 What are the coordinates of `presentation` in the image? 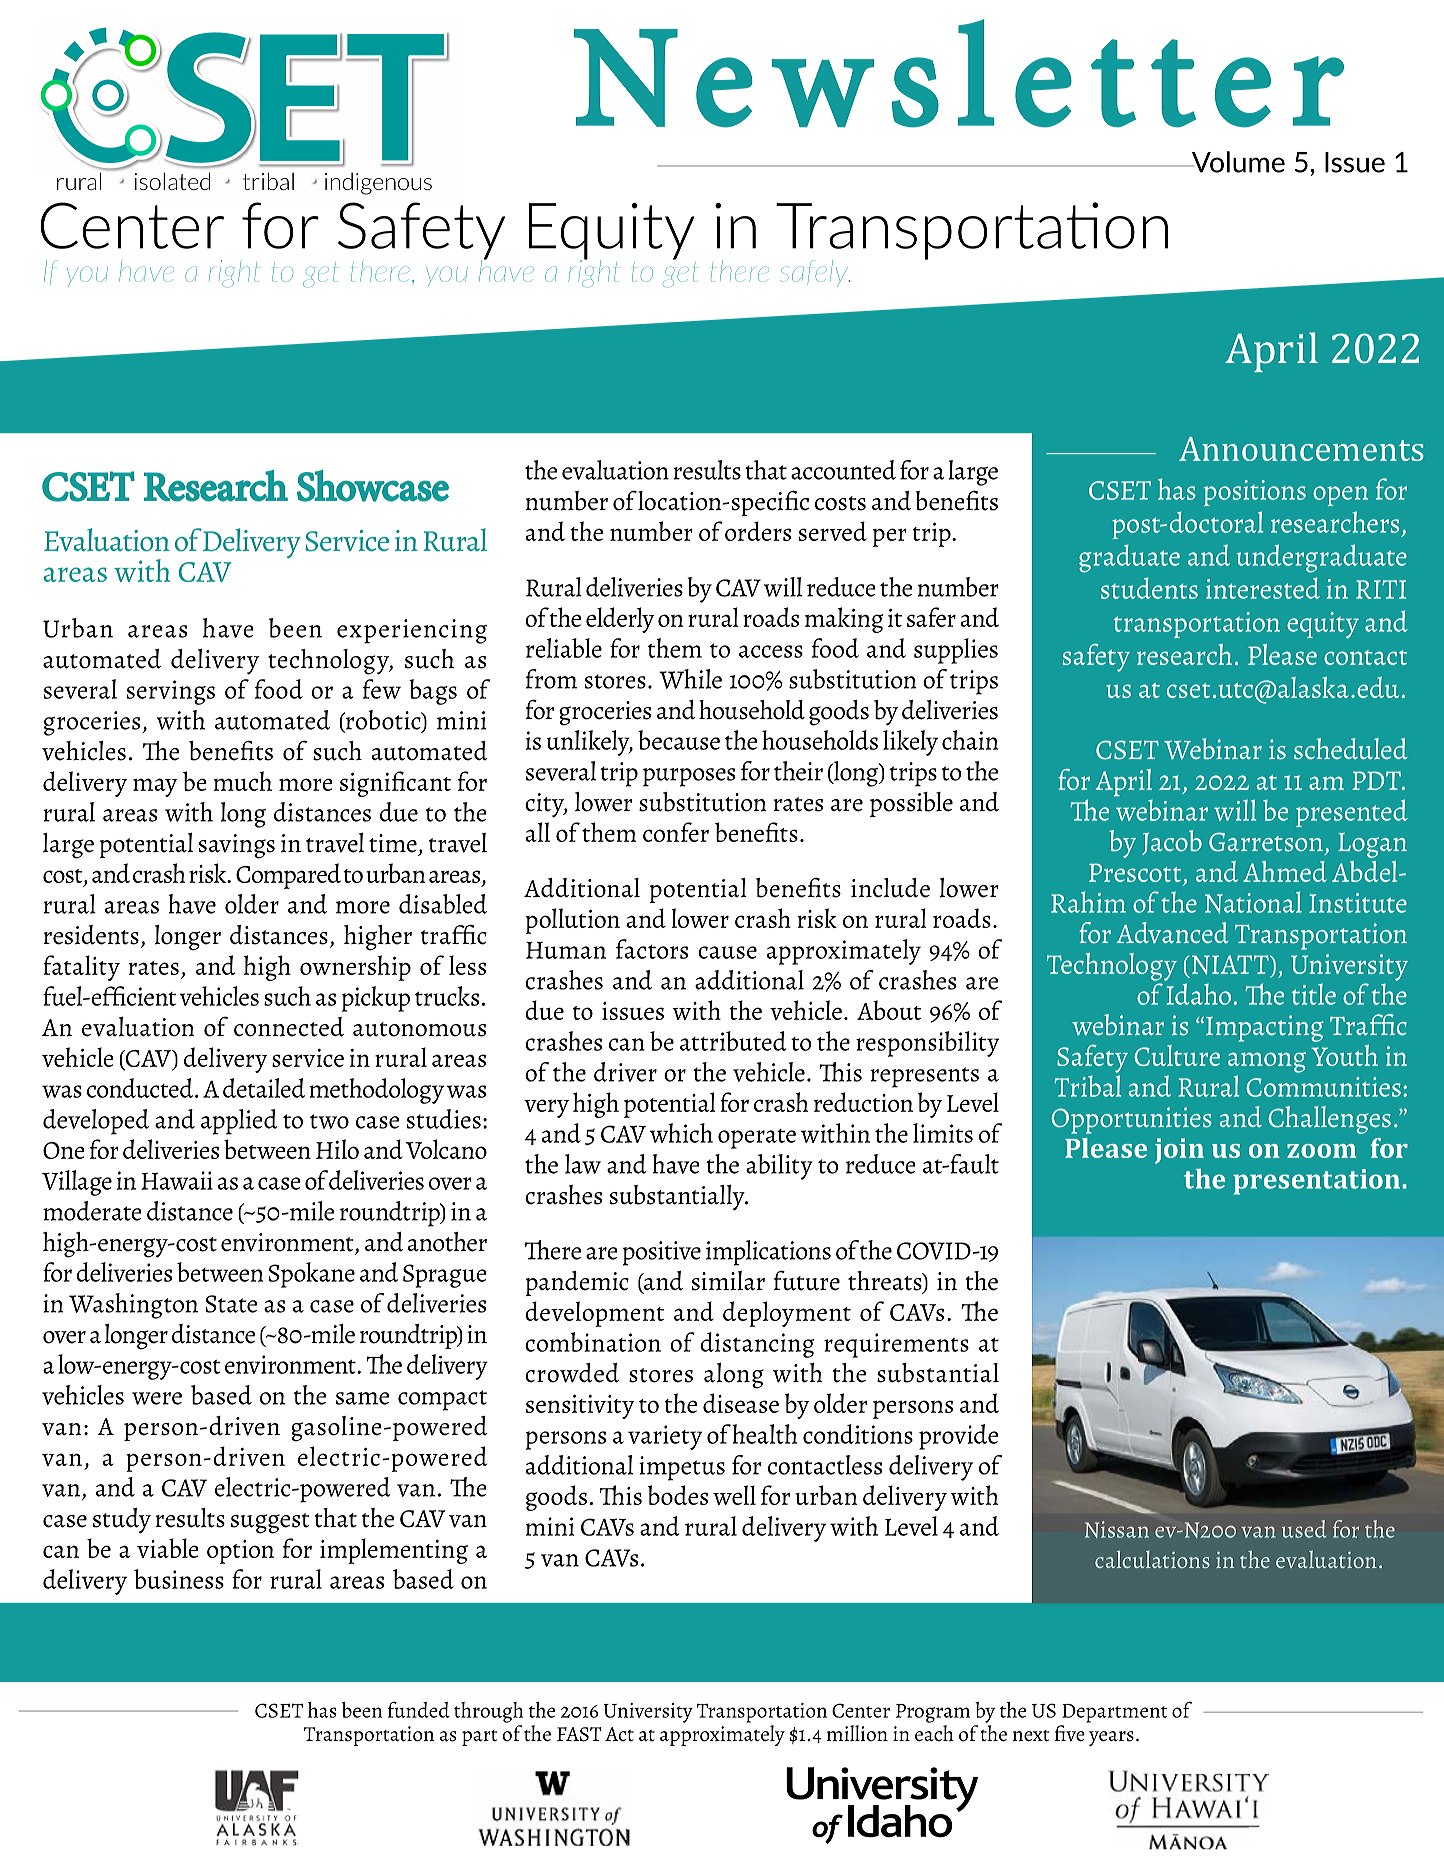 It's located at (1316, 1182).
